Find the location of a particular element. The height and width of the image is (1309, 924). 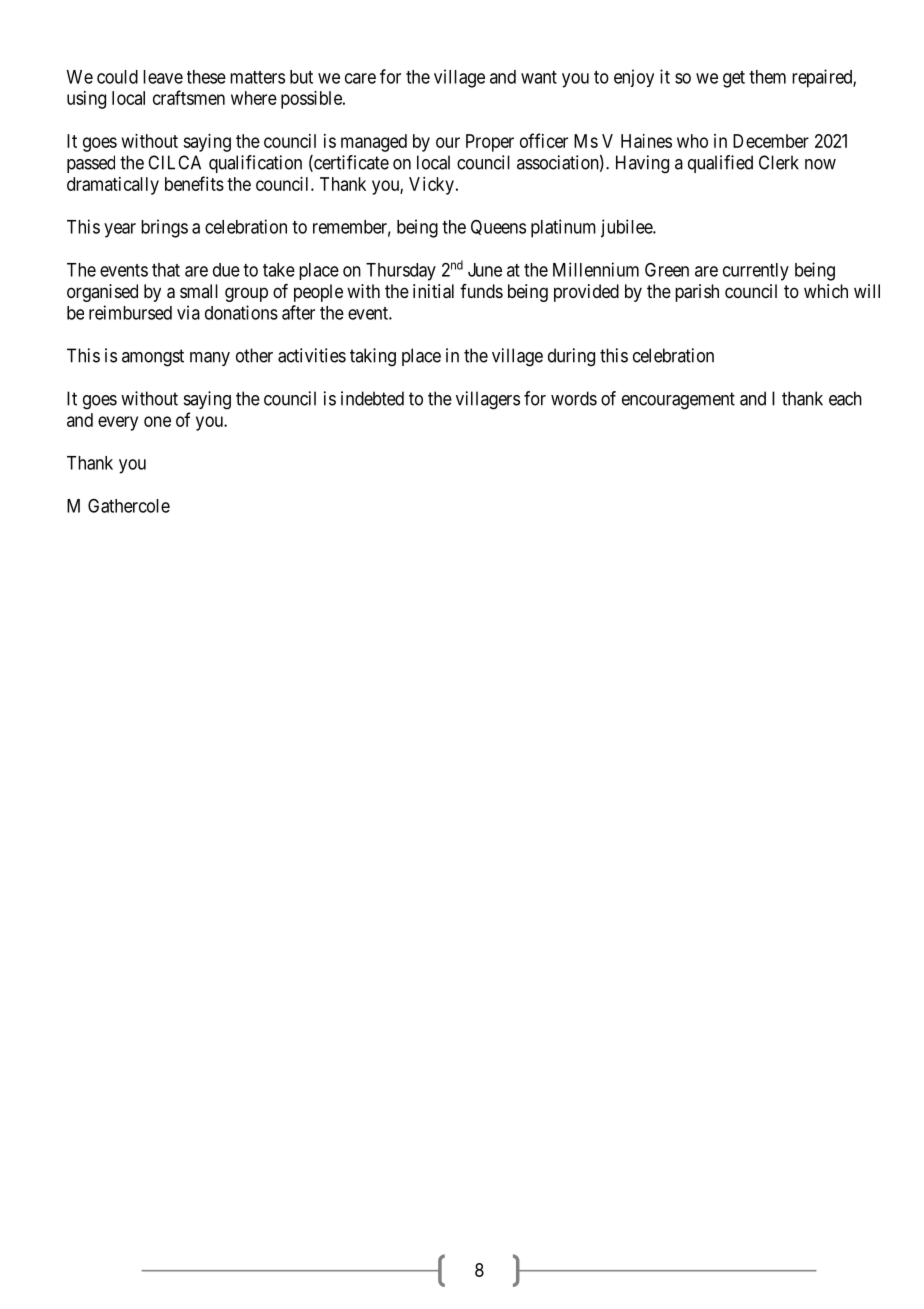

currently is located at coordinates (756, 272).
